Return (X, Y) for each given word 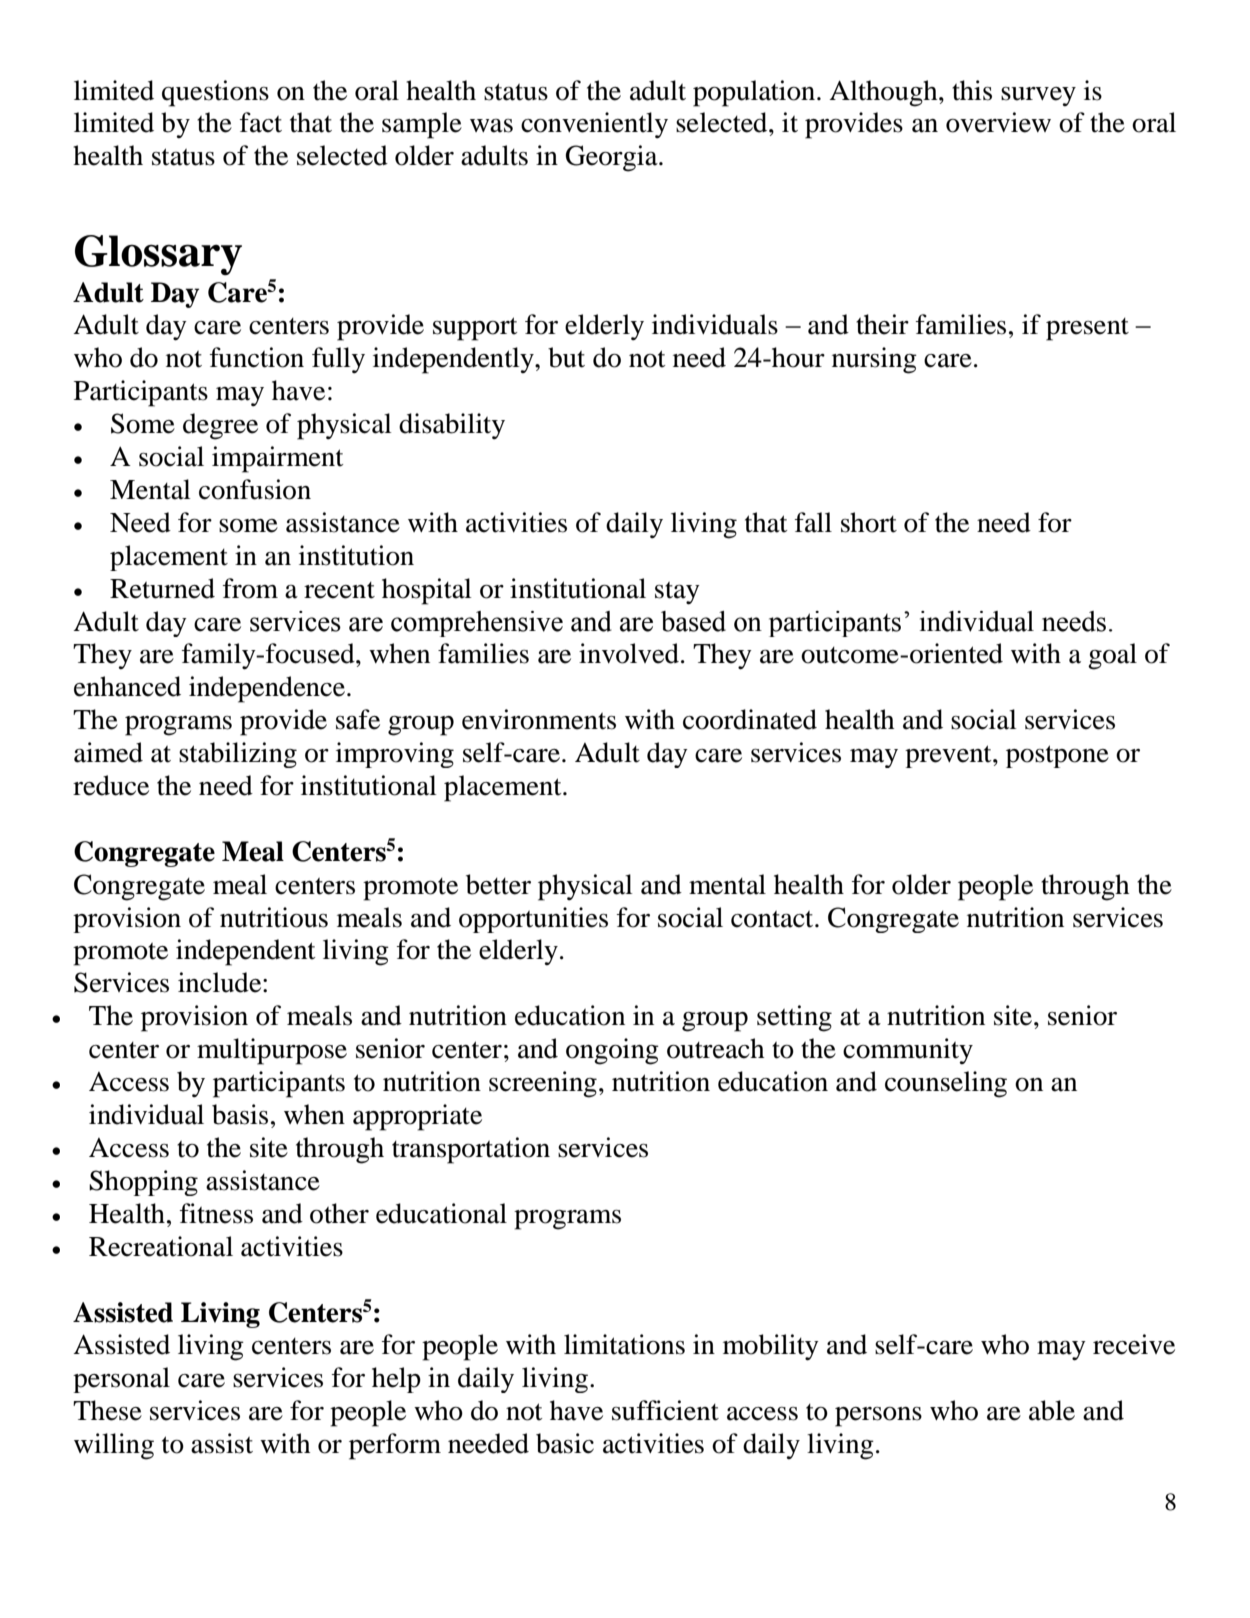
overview (998, 122)
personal (121, 1380)
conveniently (594, 125)
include (221, 982)
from (250, 588)
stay (677, 593)
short (869, 522)
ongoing (612, 1051)
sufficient (665, 1410)
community (908, 1051)
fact (261, 122)
